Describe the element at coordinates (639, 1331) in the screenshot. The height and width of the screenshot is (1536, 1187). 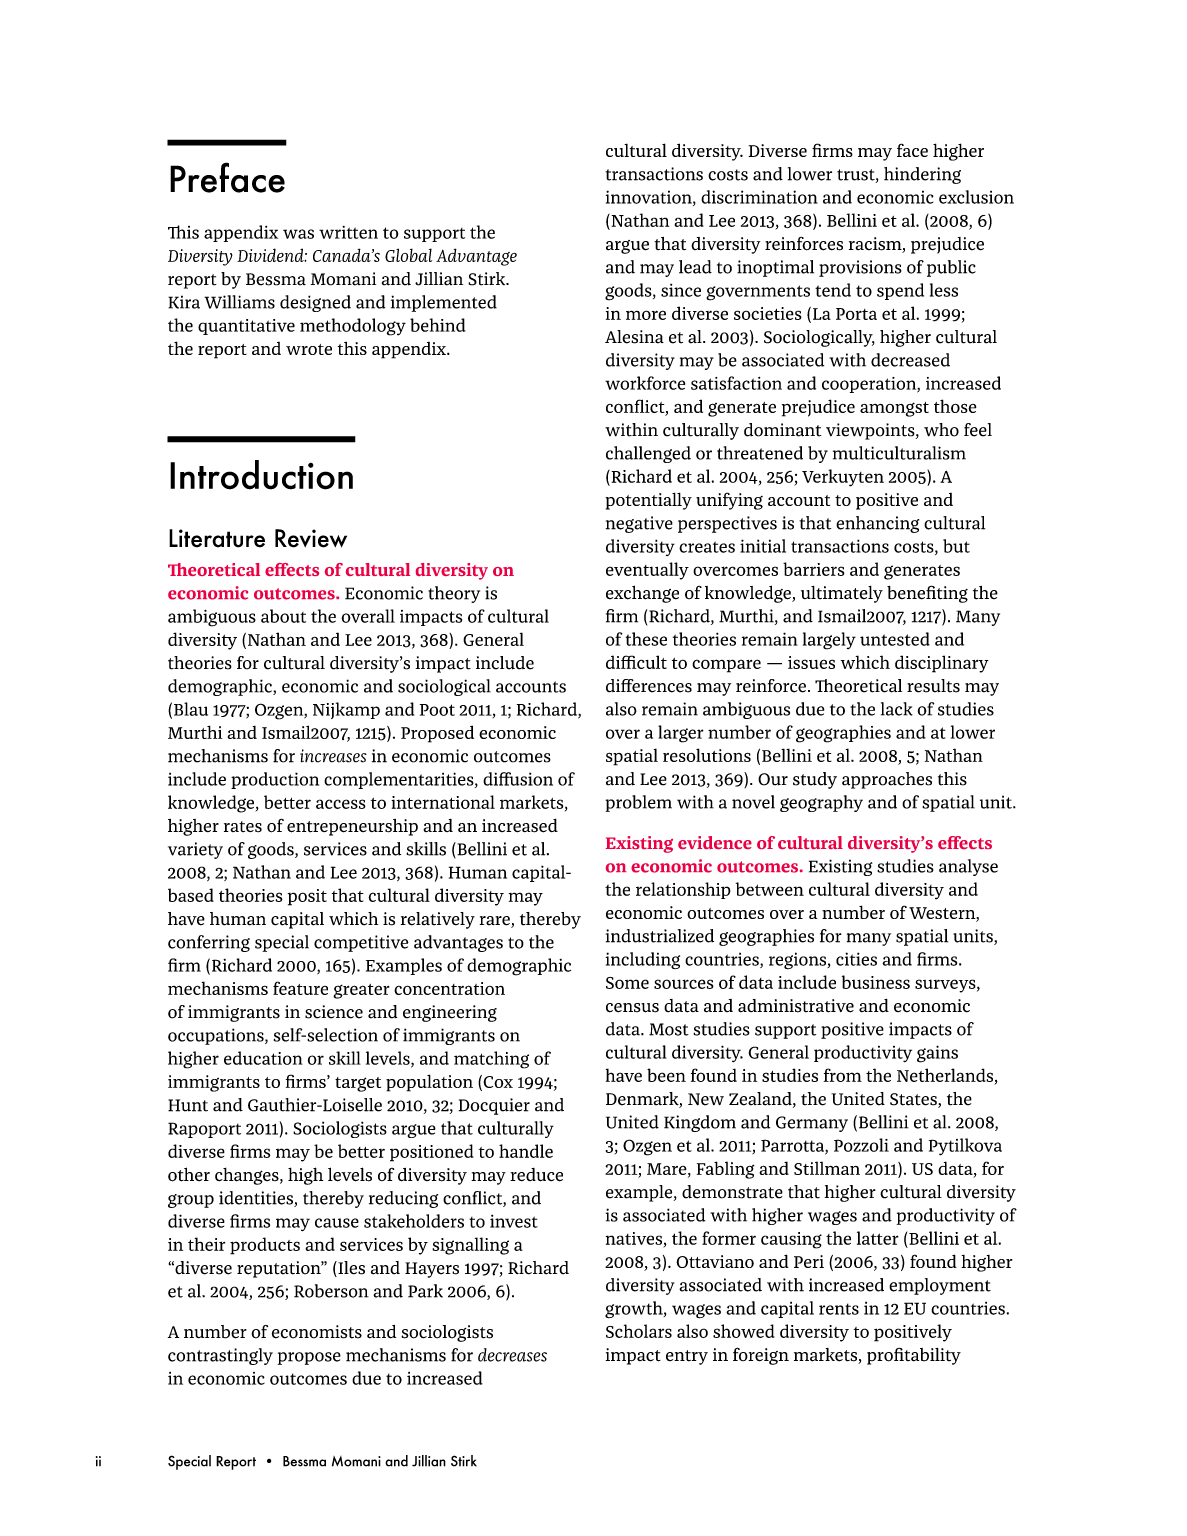
I see `Scholars` at that location.
